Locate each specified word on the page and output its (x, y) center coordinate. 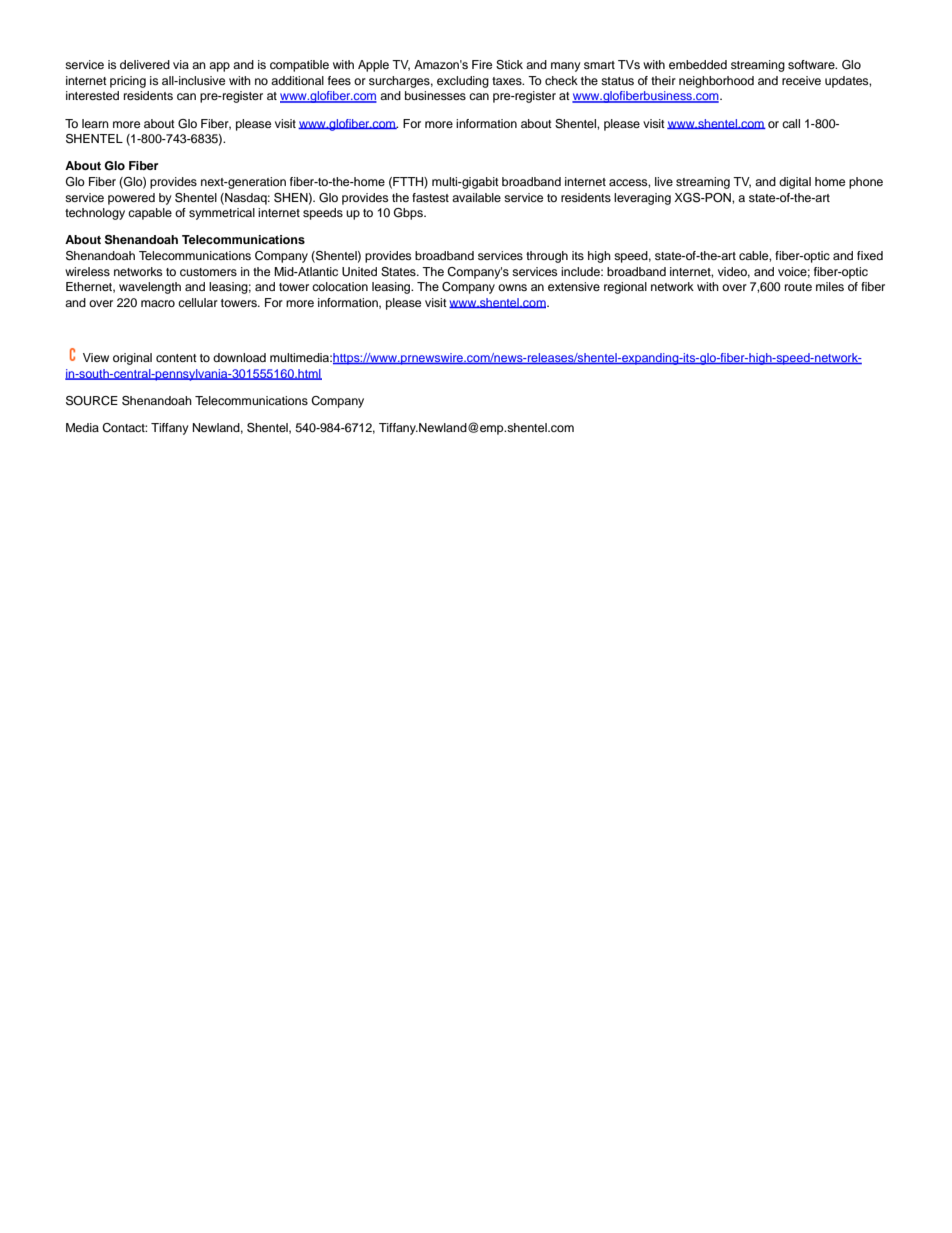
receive (801, 80)
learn (95, 123)
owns (512, 287)
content (176, 358)
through (547, 257)
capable (150, 214)
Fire (482, 64)
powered (131, 199)
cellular (198, 302)
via (181, 64)
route (798, 287)
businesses (435, 95)
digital (795, 183)
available (476, 197)
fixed (870, 255)
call (791, 123)
